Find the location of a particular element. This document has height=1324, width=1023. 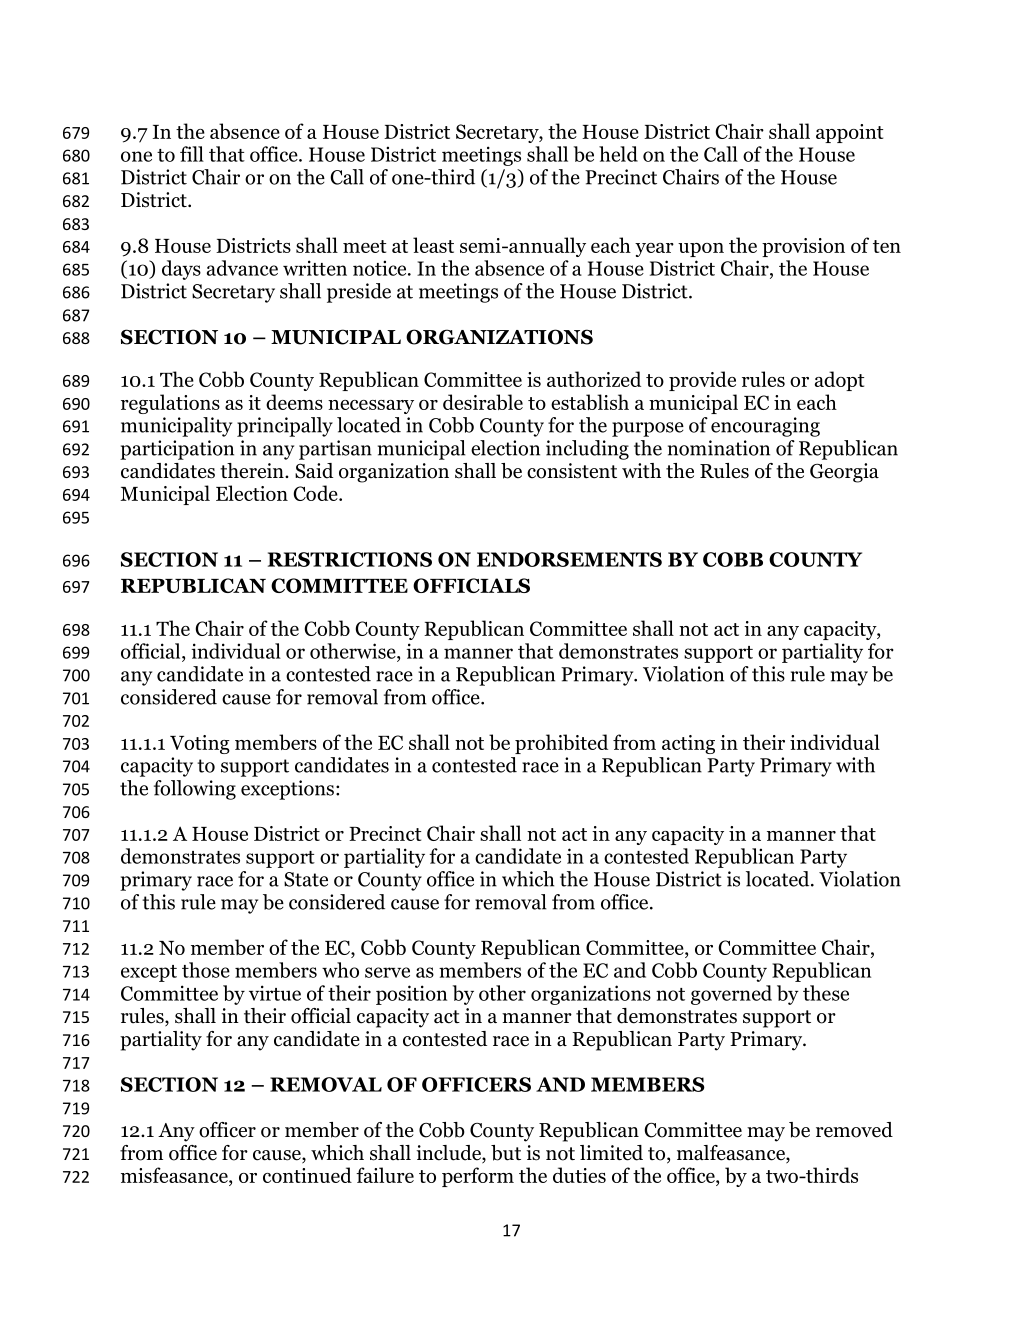

but is located at coordinates (506, 1153).
